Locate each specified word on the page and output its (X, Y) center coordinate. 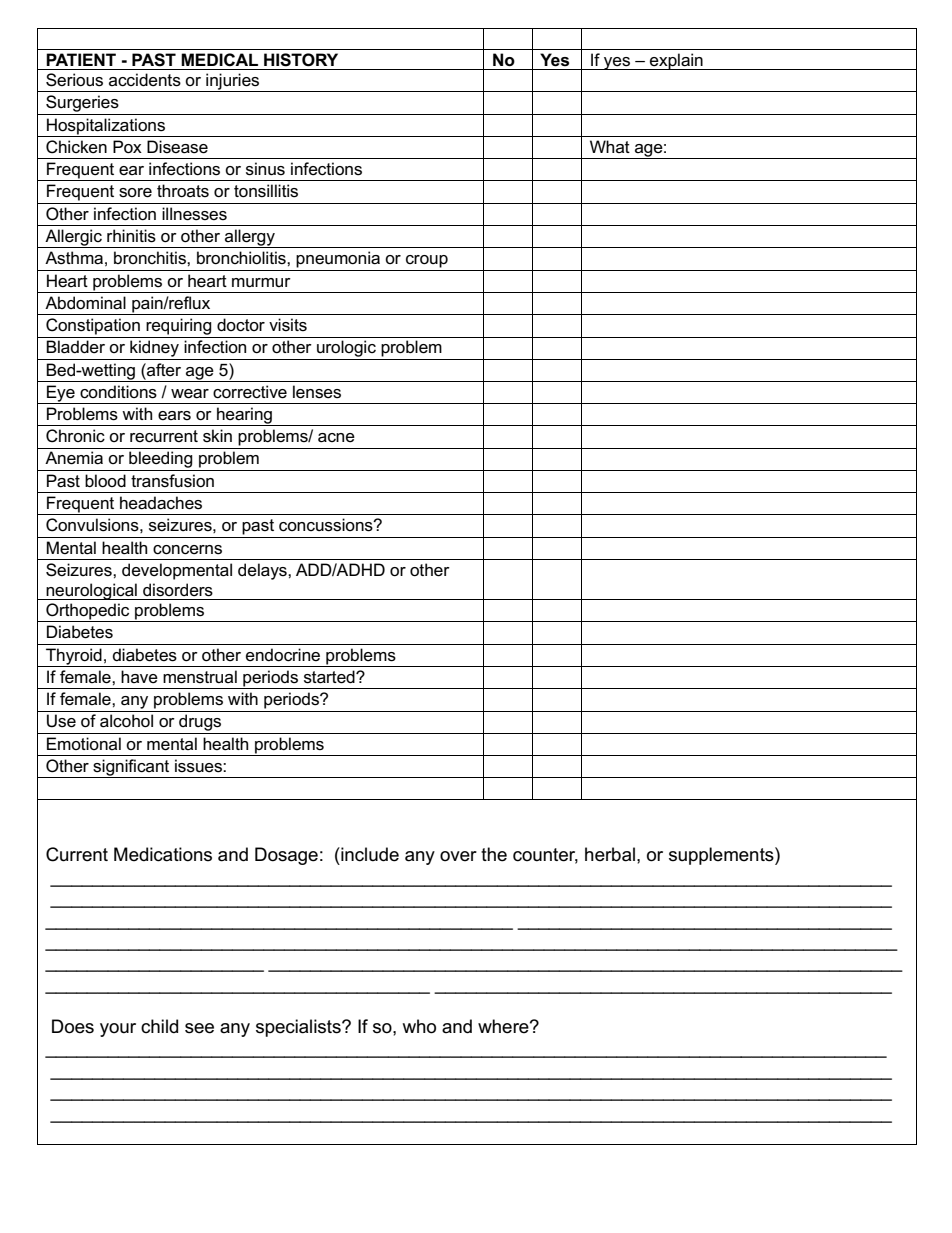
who (419, 1026)
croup (427, 261)
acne (336, 438)
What (610, 146)
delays (263, 571)
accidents (145, 80)
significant (131, 768)
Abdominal (85, 303)
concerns (187, 550)
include (369, 854)
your (118, 1030)
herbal (610, 854)
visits (288, 325)
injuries (233, 82)
